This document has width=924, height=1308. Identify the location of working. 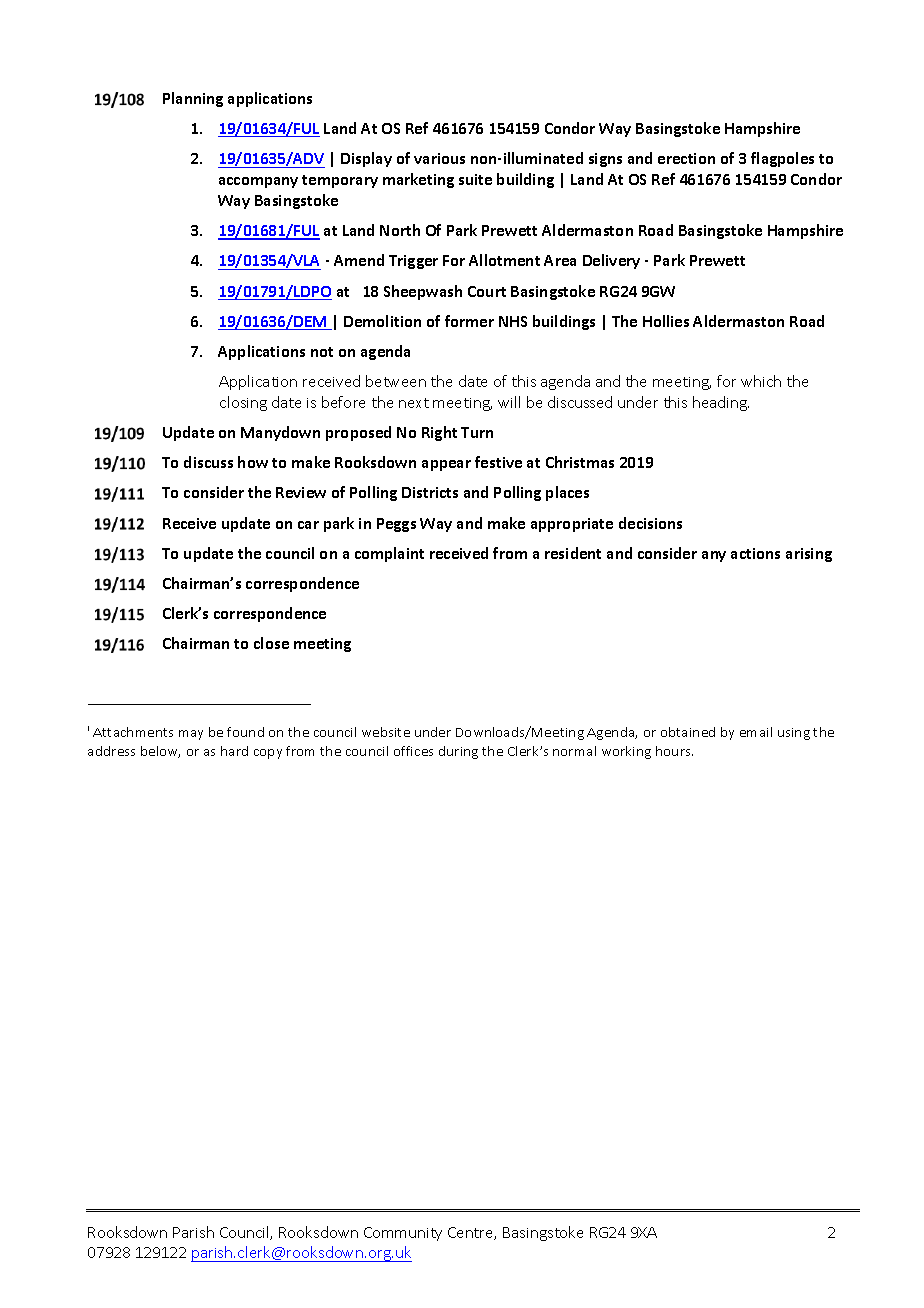
(626, 752).
